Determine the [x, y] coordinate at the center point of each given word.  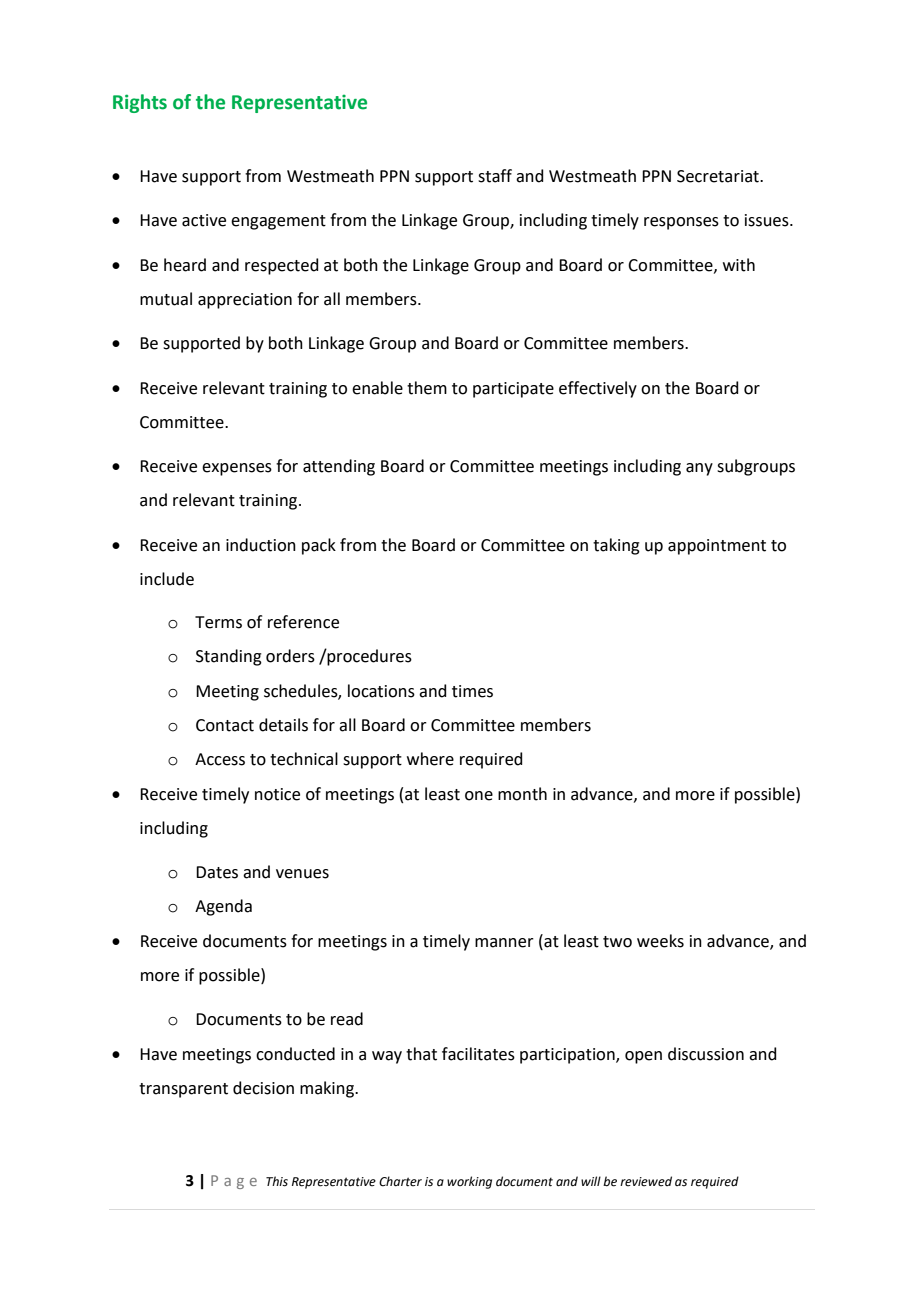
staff [495, 176]
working [469, 1182]
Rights [140, 103]
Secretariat [719, 176]
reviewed [646, 1181]
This [277, 1181]
